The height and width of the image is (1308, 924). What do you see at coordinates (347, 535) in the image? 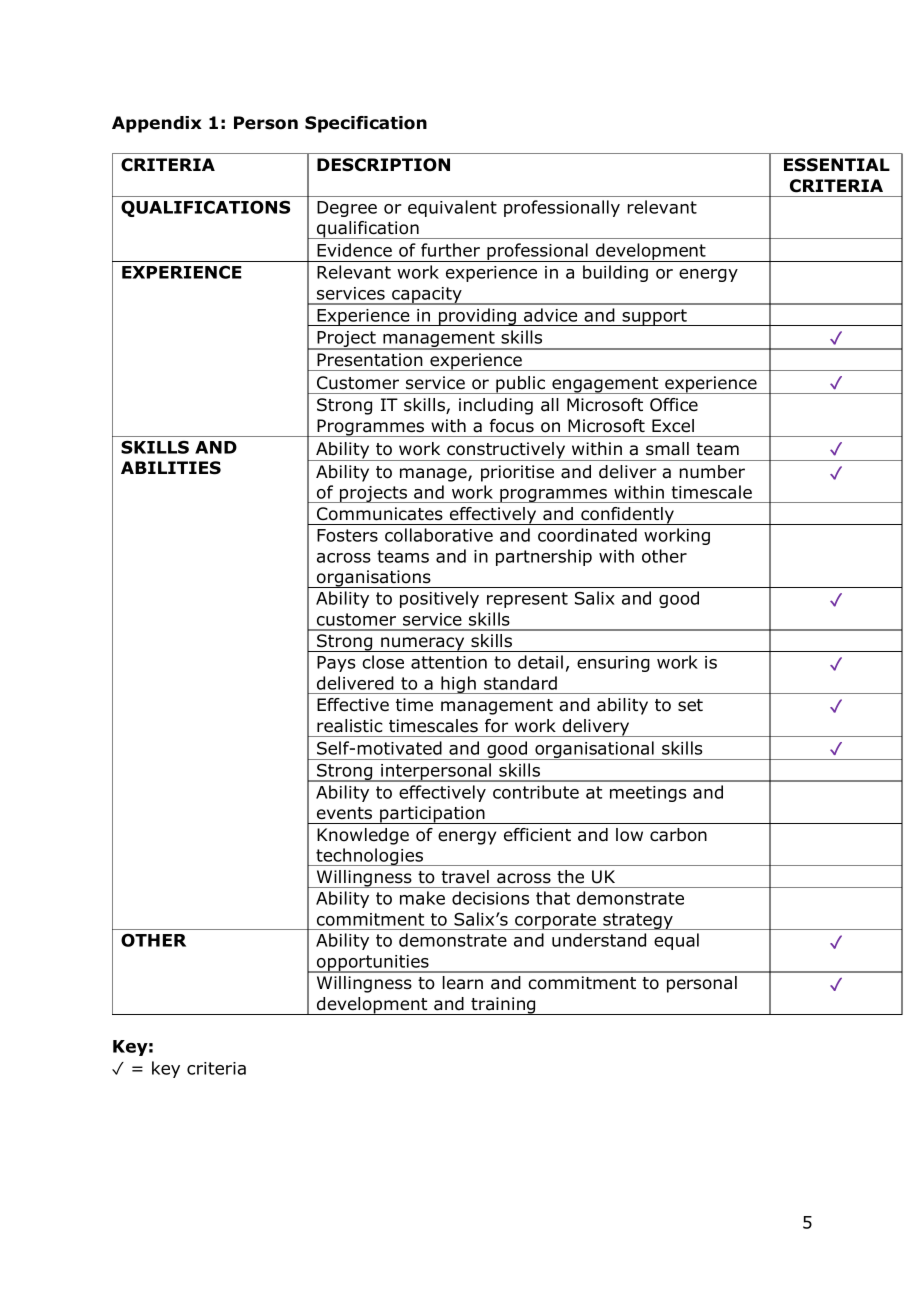
I see `Fosters` at bounding box center [347, 535].
